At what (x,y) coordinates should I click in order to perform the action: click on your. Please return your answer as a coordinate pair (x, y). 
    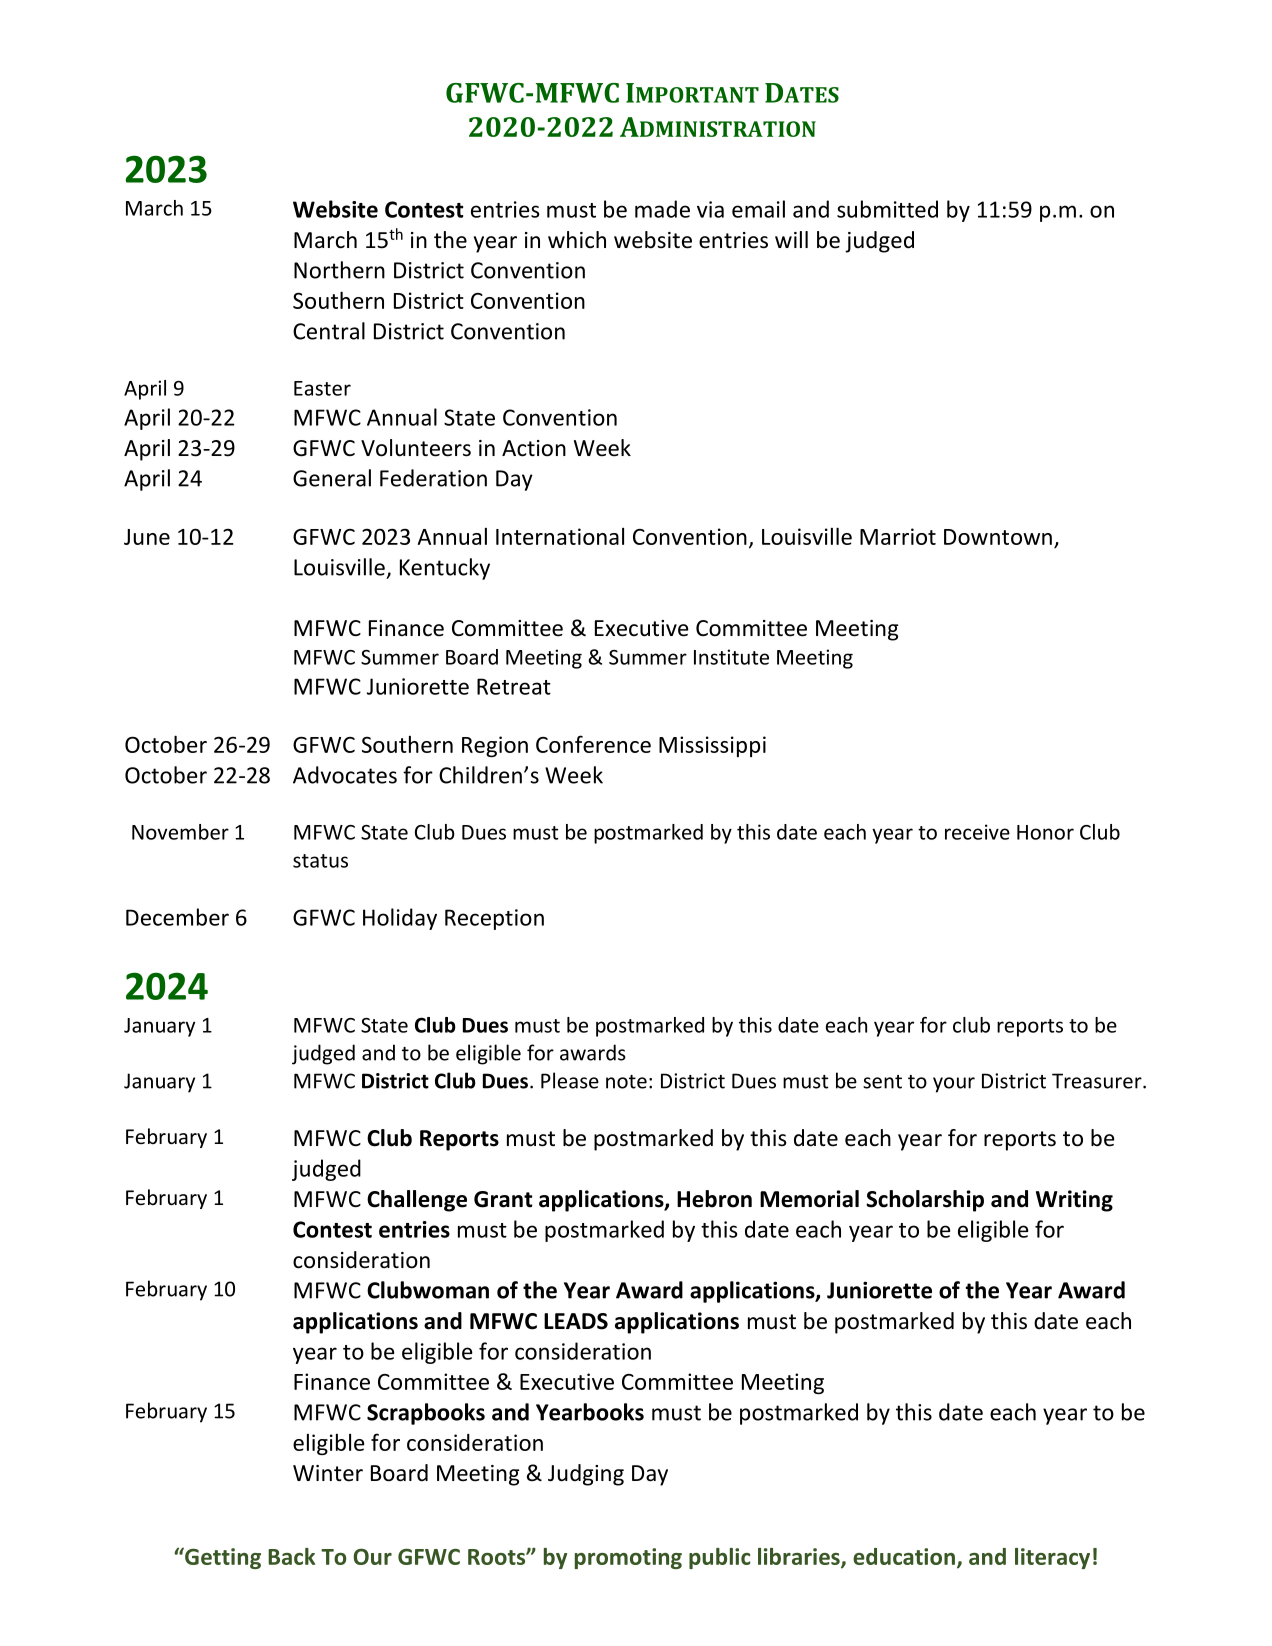
    Looking at the image, I should click on (954, 1085).
